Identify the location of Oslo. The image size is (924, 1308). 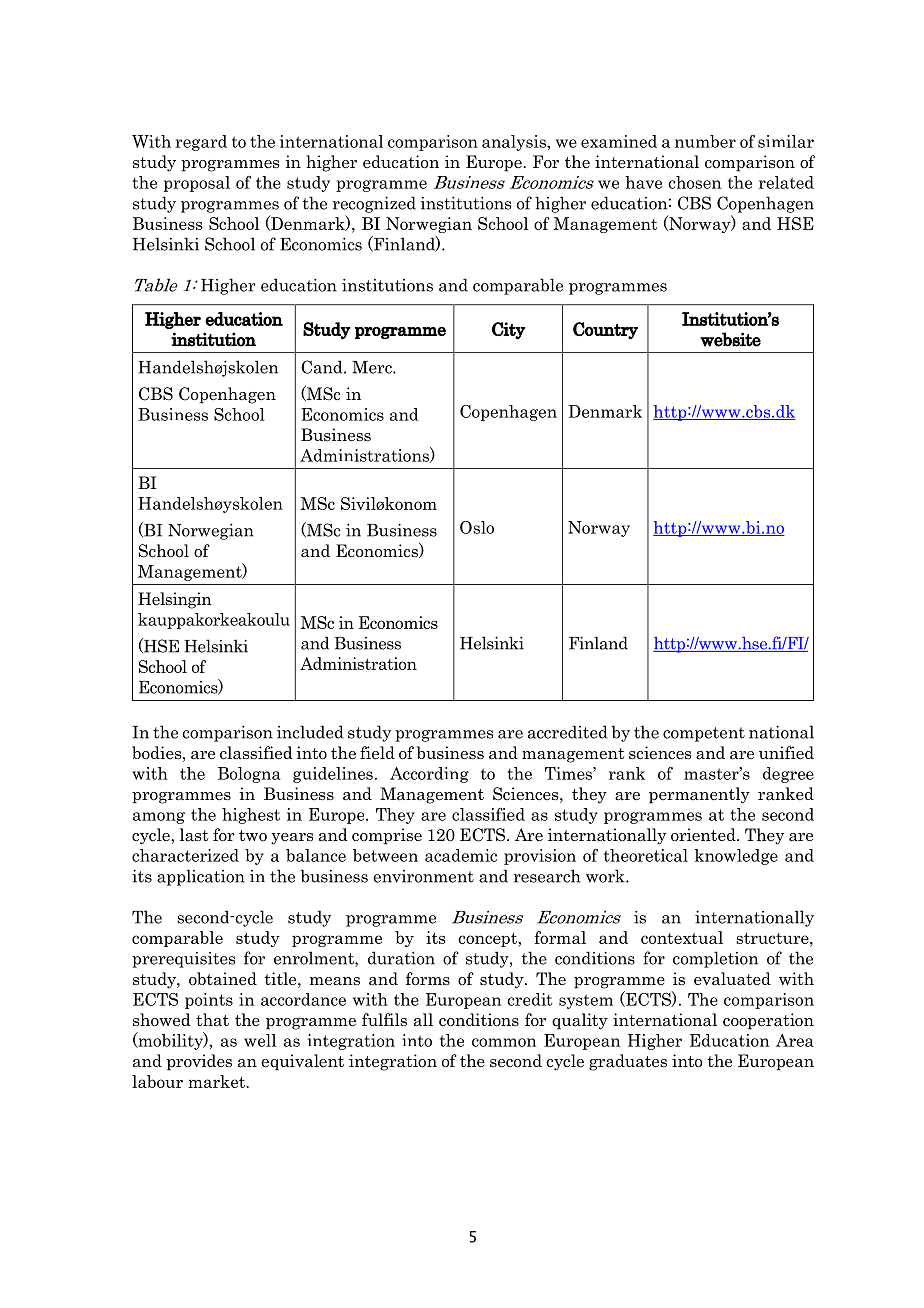
(477, 527).
